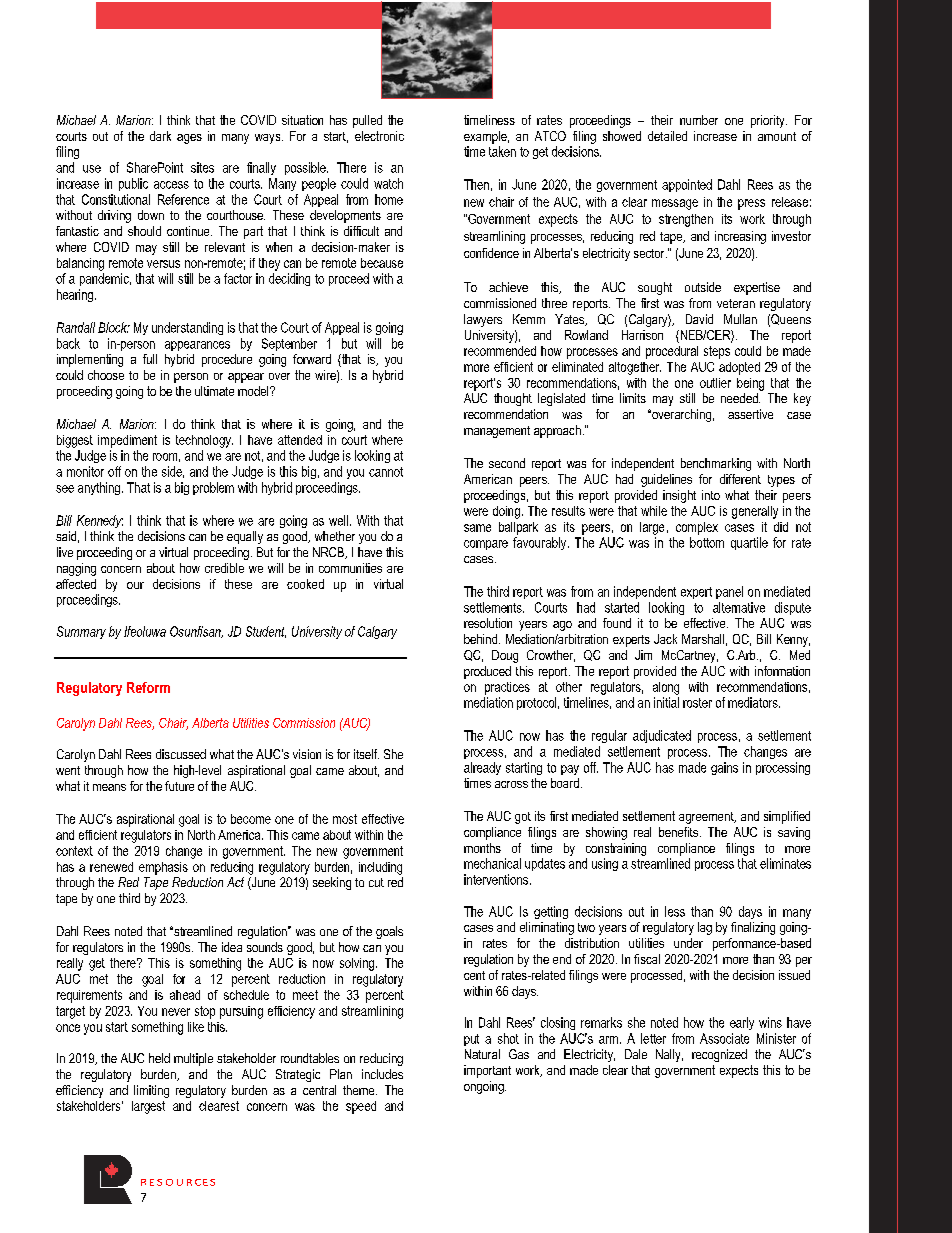  What do you see at coordinates (379, 136) in the screenshot?
I see `electronic` at bounding box center [379, 136].
